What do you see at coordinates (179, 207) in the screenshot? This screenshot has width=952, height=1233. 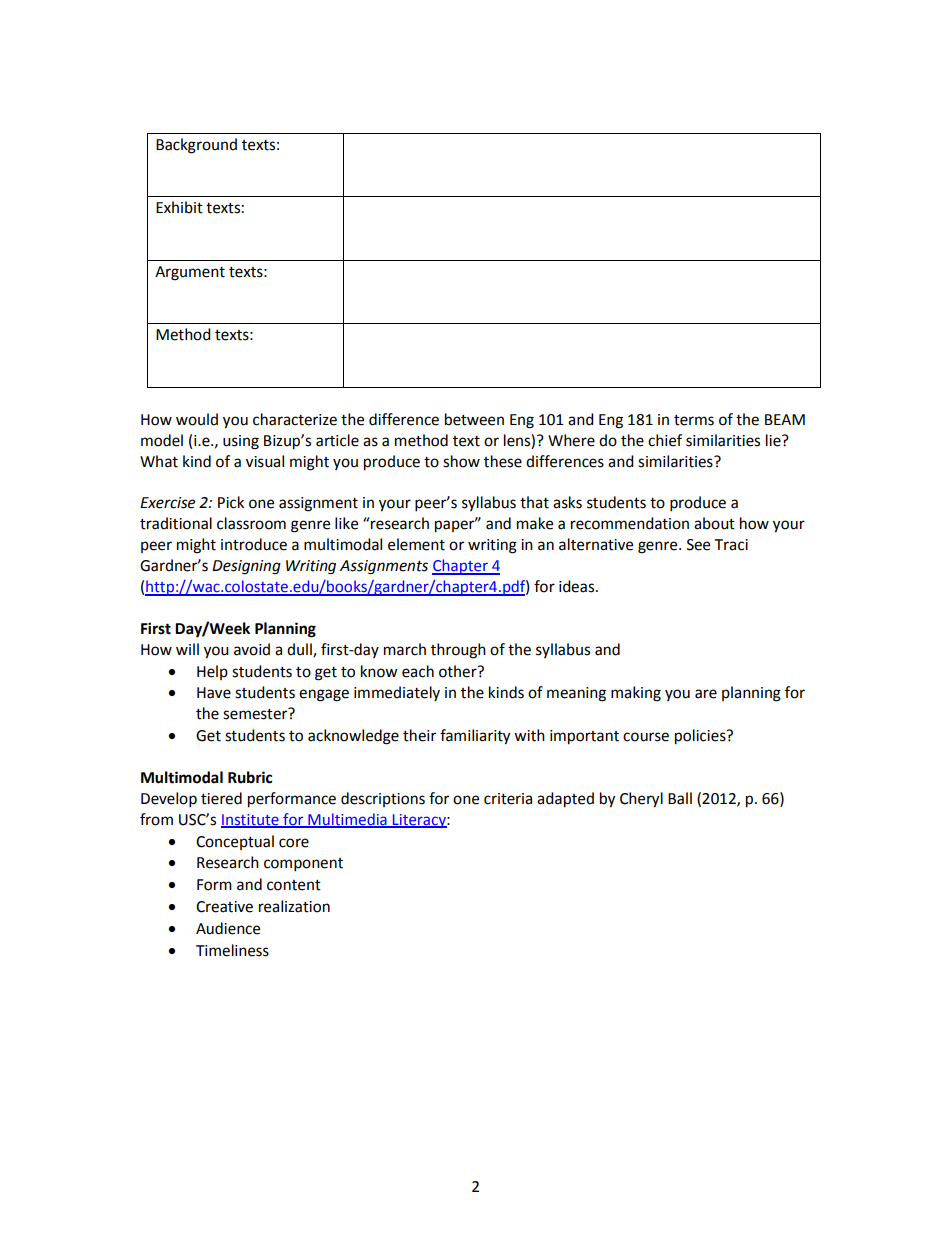 I see `Exhibit` at bounding box center [179, 207].
